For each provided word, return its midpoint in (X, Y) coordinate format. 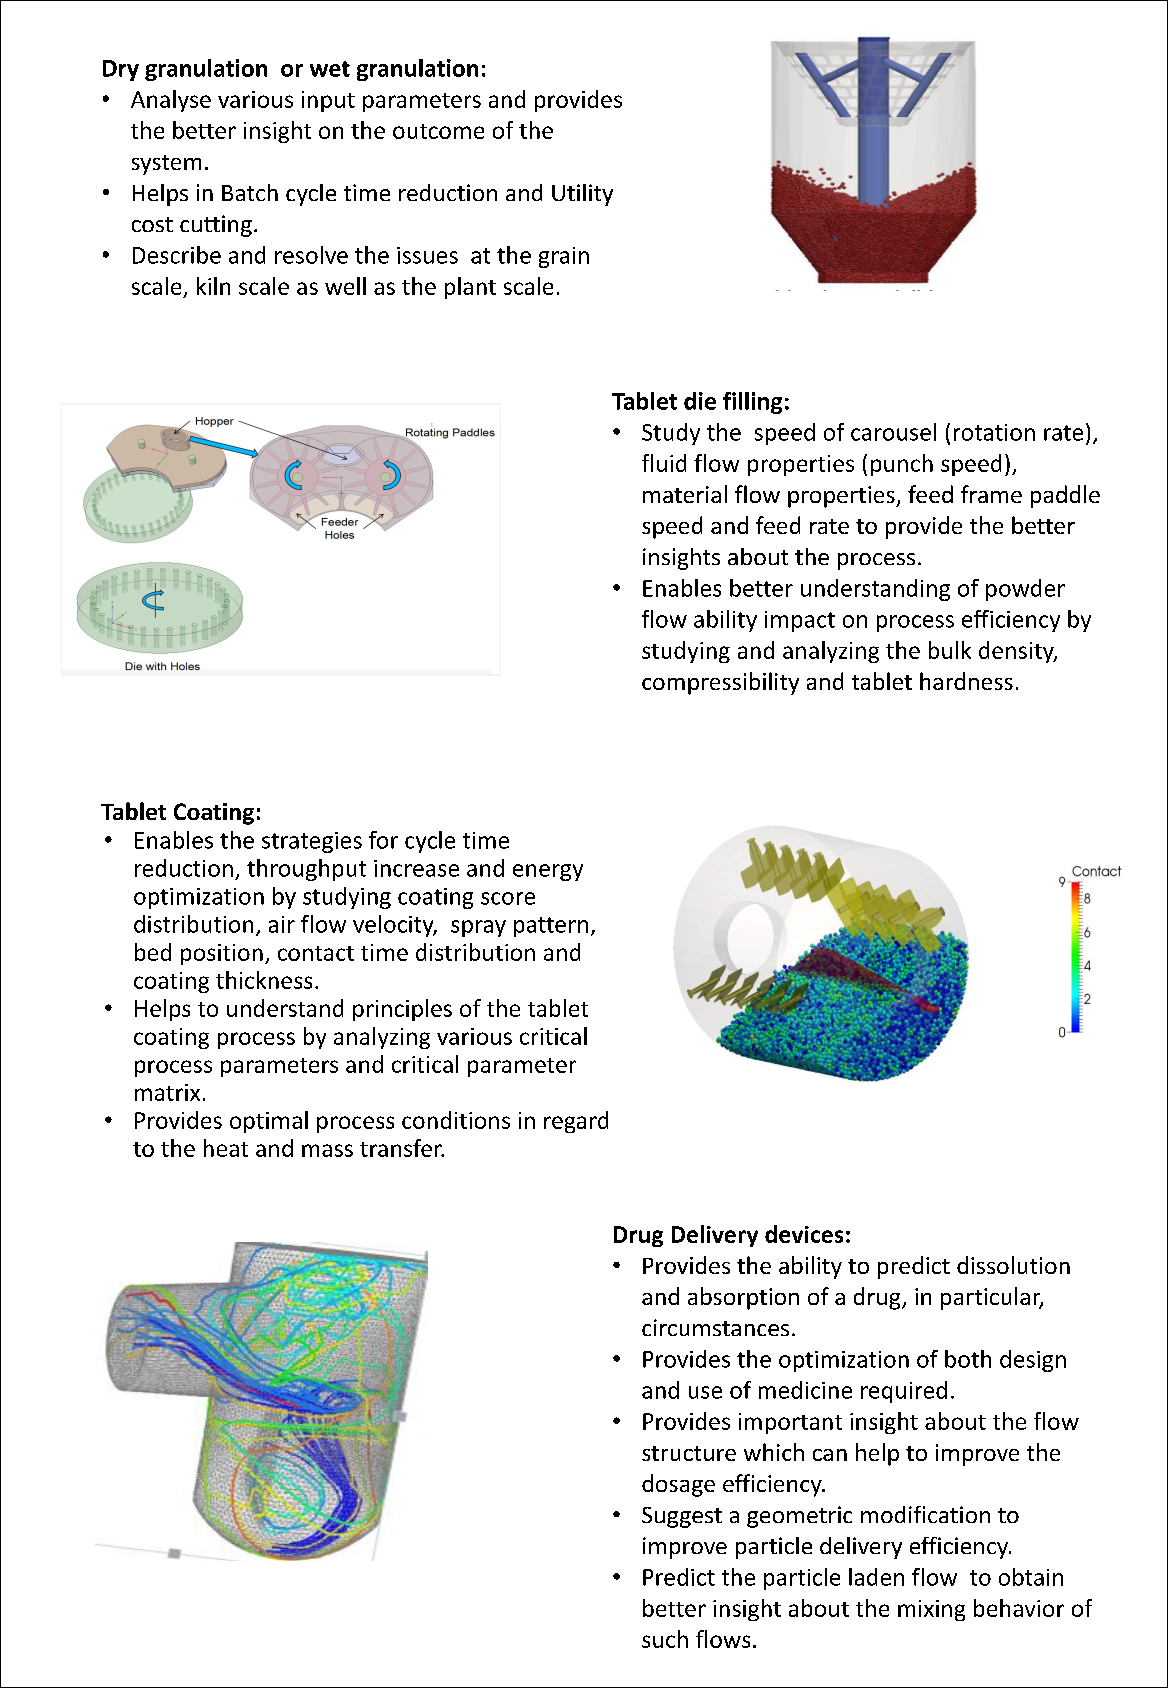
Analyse (171, 101)
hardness (966, 681)
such (665, 1639)
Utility (582, 195)
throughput (306, 870)
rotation (994, 432)
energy (548, 872)
